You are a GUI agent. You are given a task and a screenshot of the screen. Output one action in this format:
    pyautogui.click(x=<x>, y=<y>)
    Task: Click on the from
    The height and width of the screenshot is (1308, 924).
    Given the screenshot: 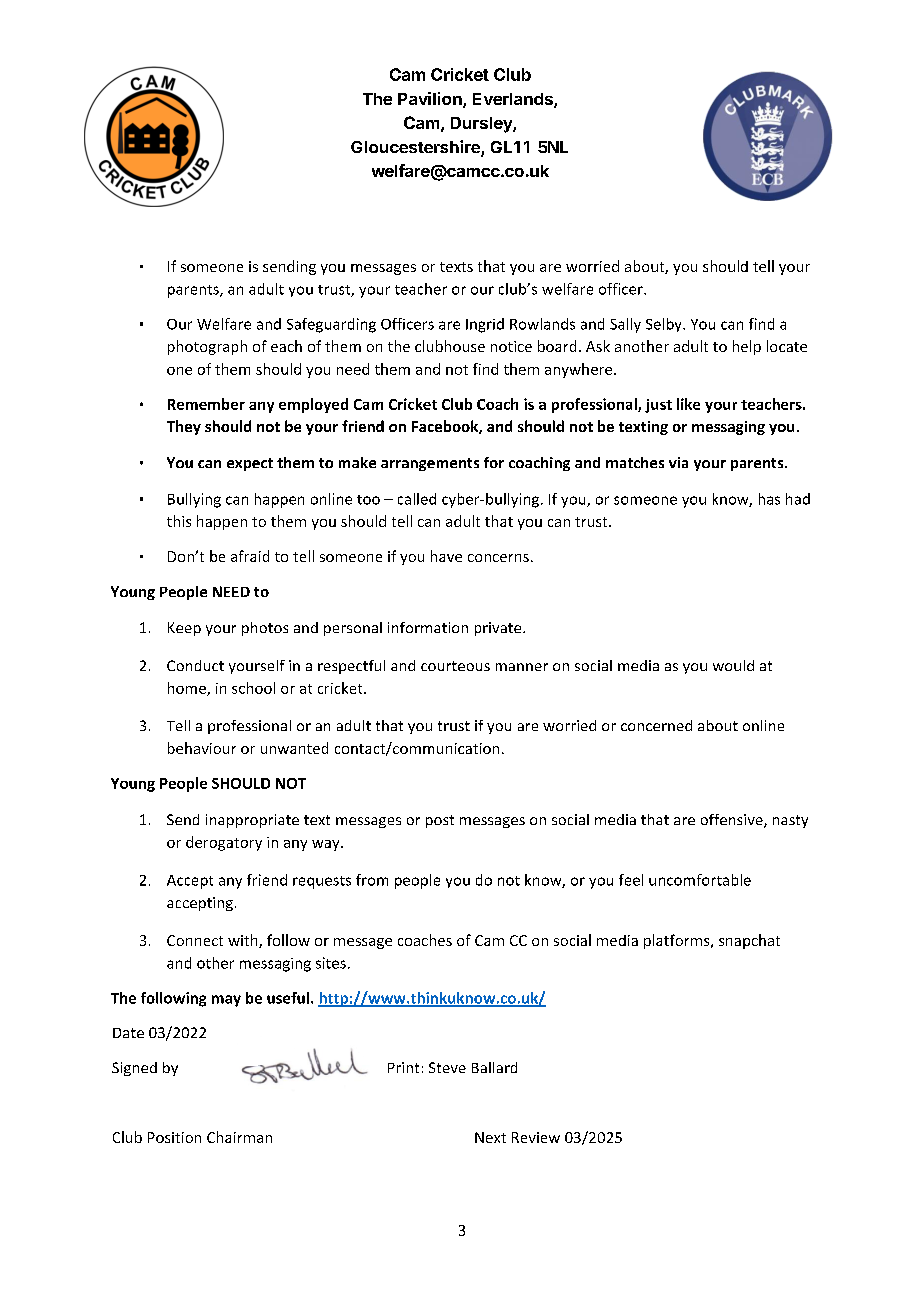 What is the action you would take?
    pyautogui.click(x=372, y=880)
